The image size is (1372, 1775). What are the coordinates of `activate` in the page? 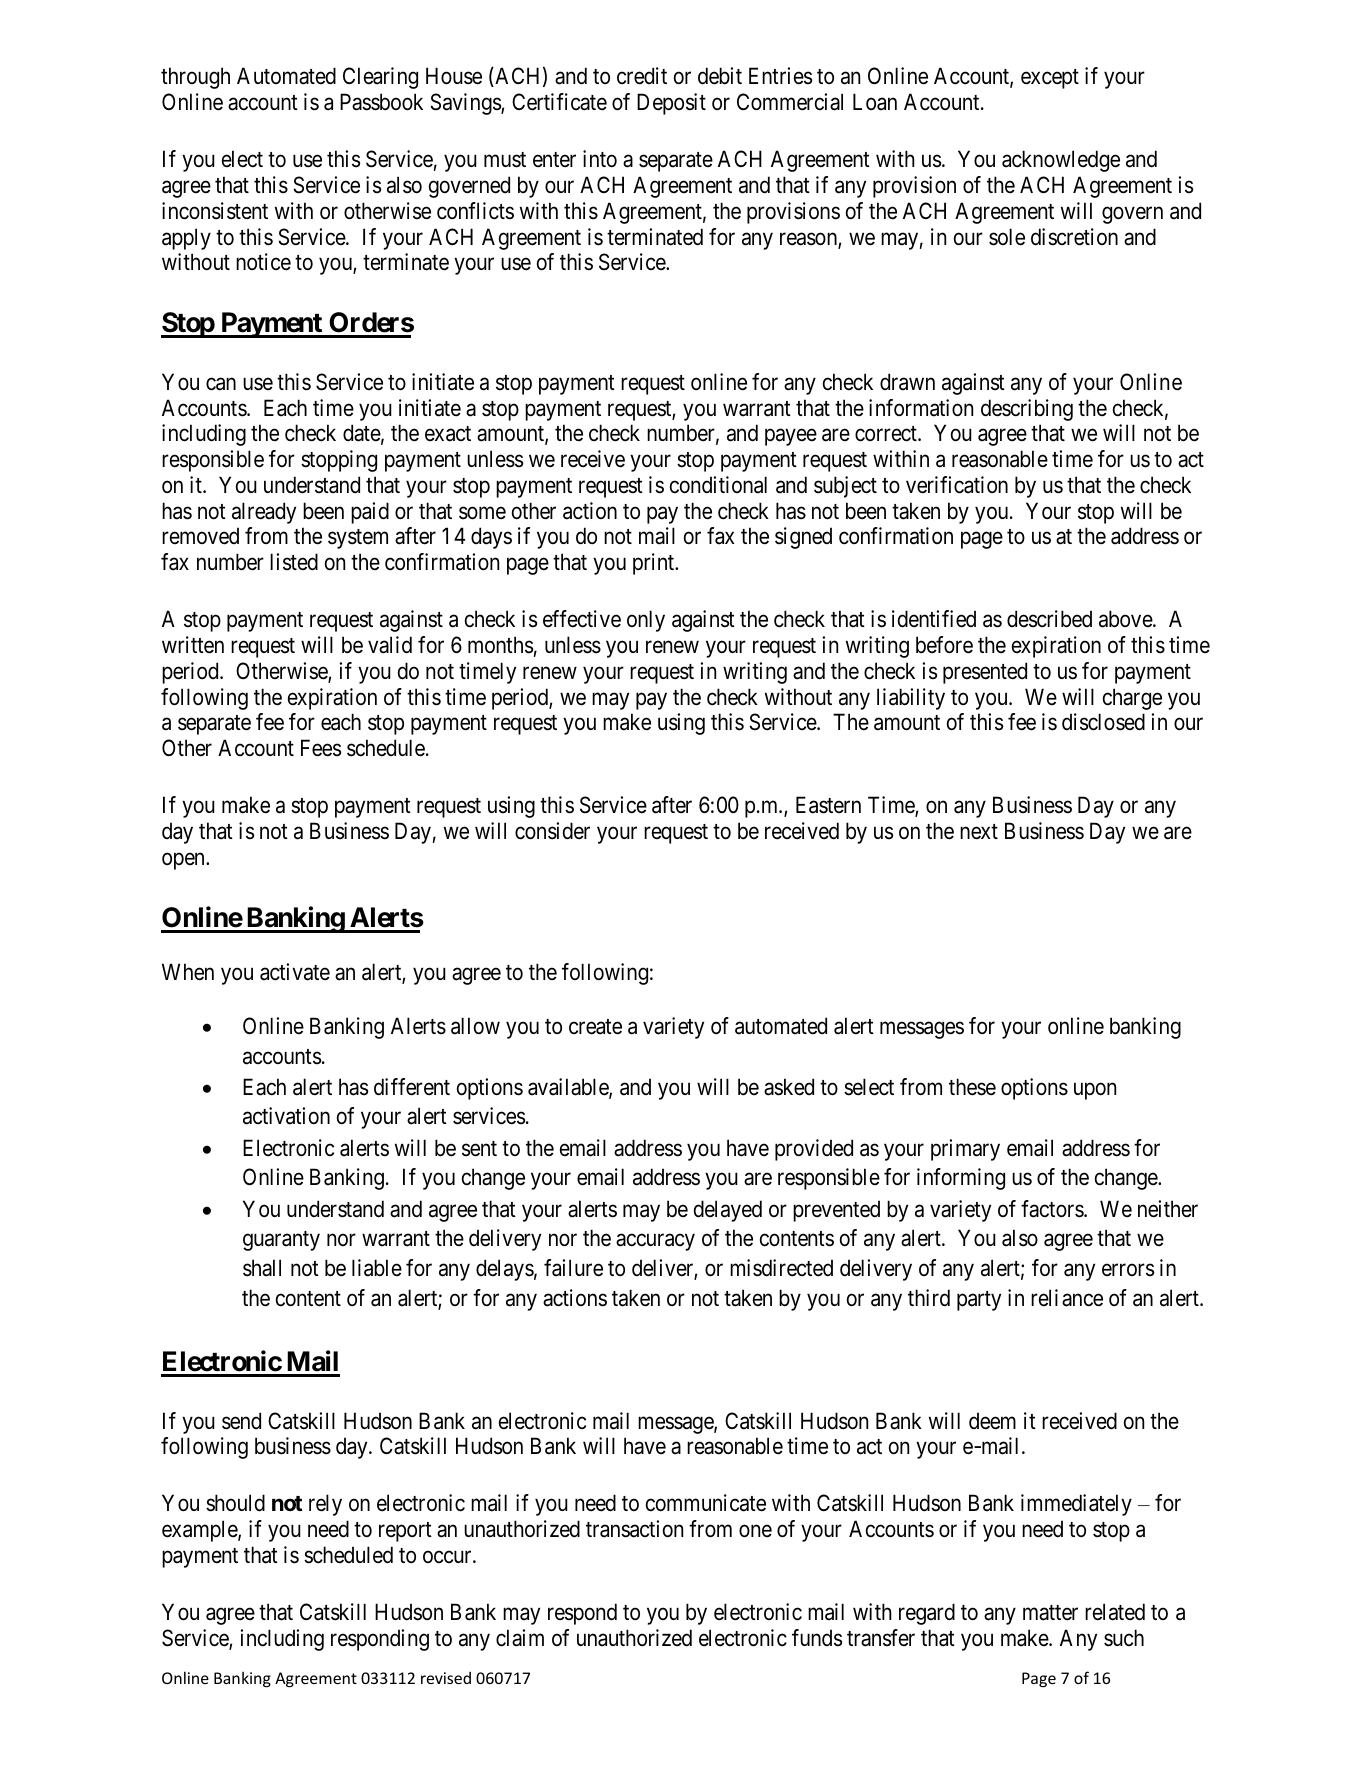 It's located at (295, 972).
